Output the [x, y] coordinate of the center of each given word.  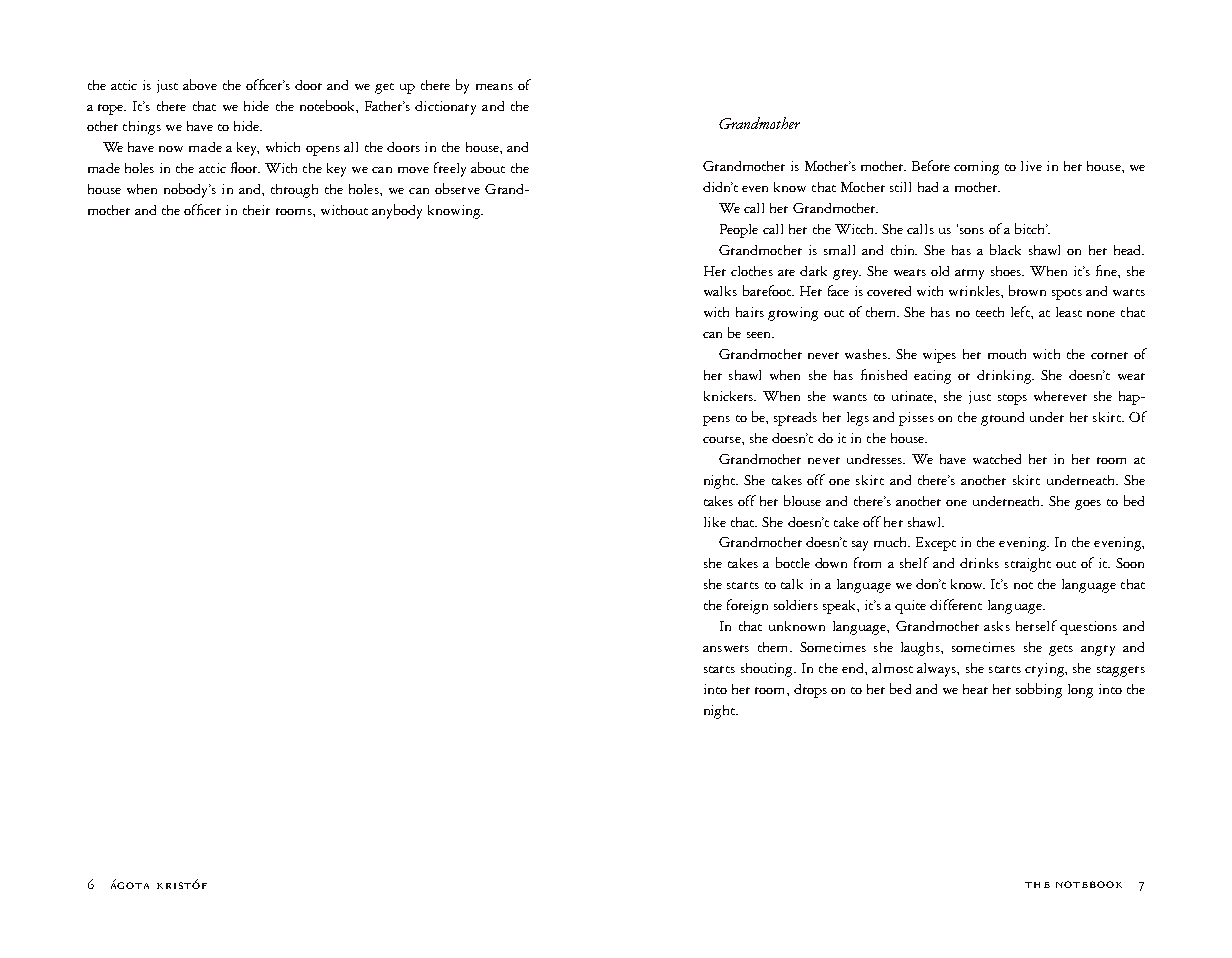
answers [726, 648]
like [715, 522]
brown [1027, 290]
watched [997, 459]
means [494, 87]
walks [720, 291]
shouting [768, 670]
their [256, 210]
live [1031, 166]
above [200, 84]
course [723, 439]
